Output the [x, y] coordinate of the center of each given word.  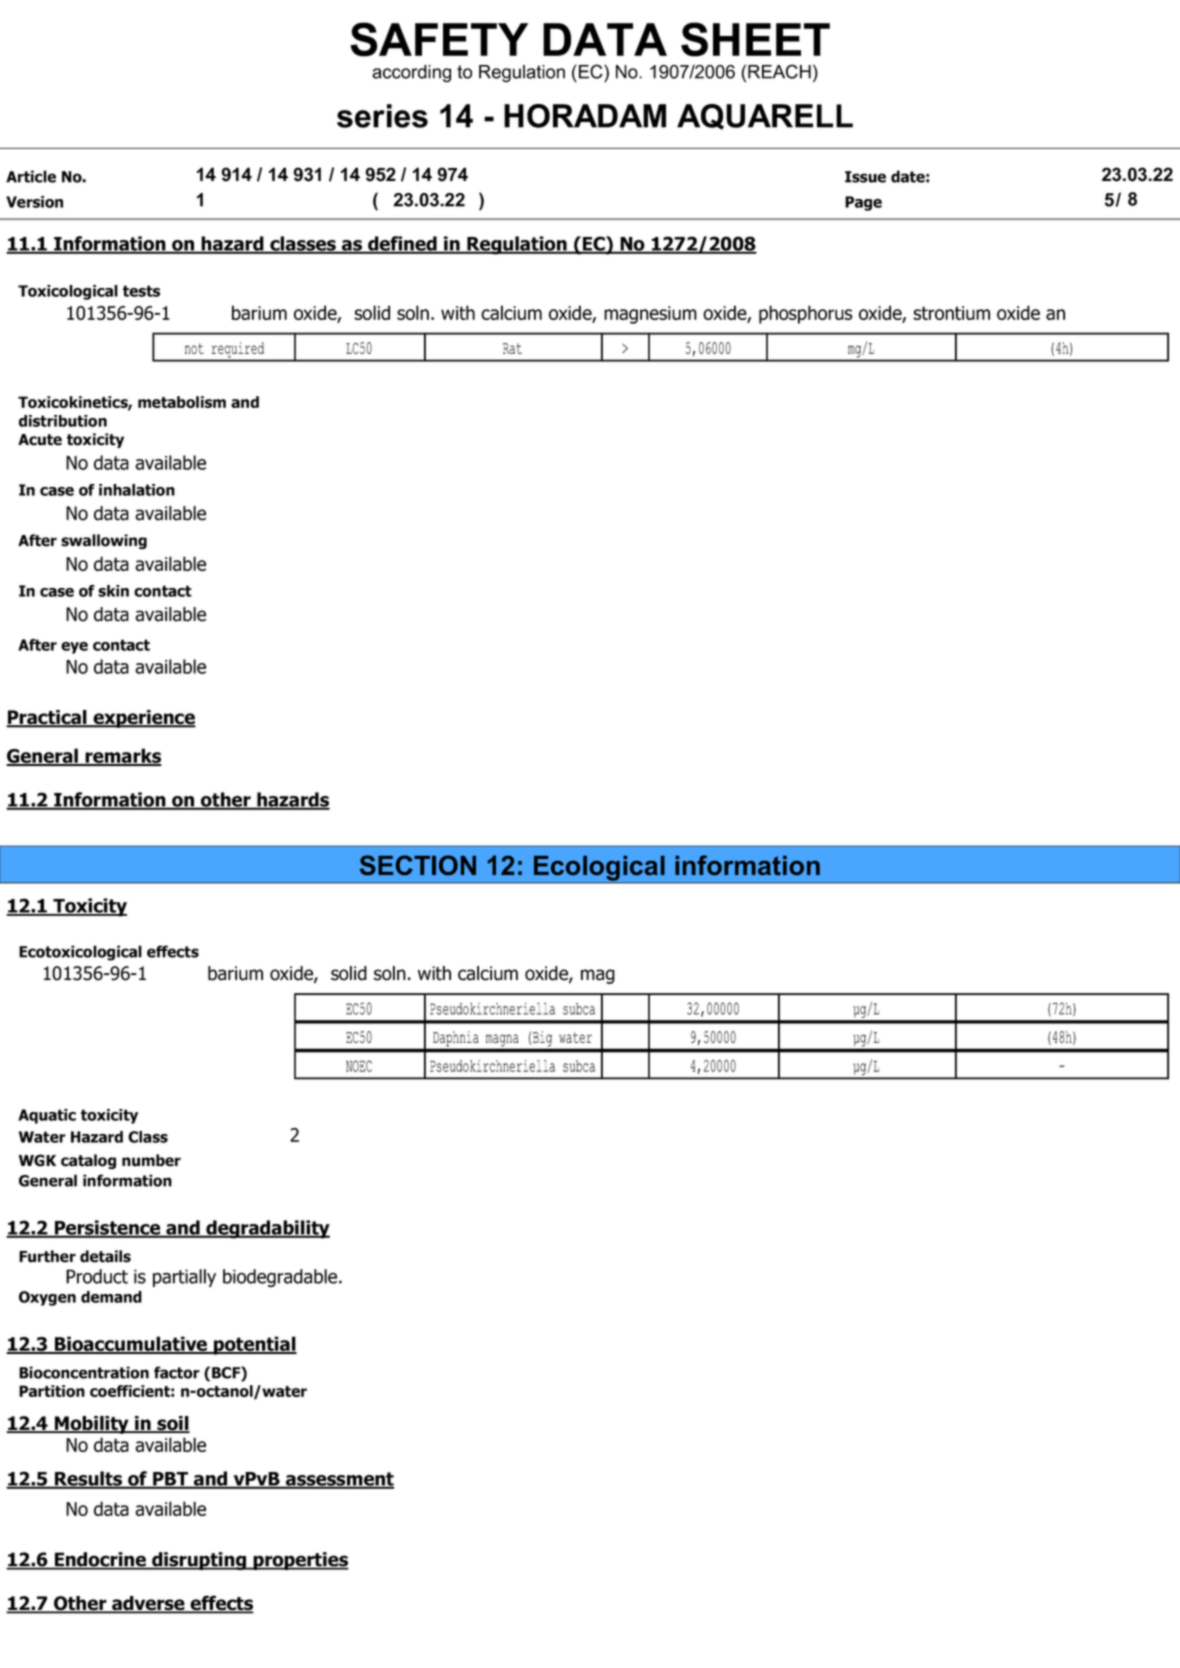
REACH [779, 71]
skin [113, 591]
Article [31, 176]
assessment [339, 1480]
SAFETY [439, 39]
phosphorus [806, 314]
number [151, 1160]
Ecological [599, 869]
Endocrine [100, 1560]
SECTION [418, 865]
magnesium [650, 315]
